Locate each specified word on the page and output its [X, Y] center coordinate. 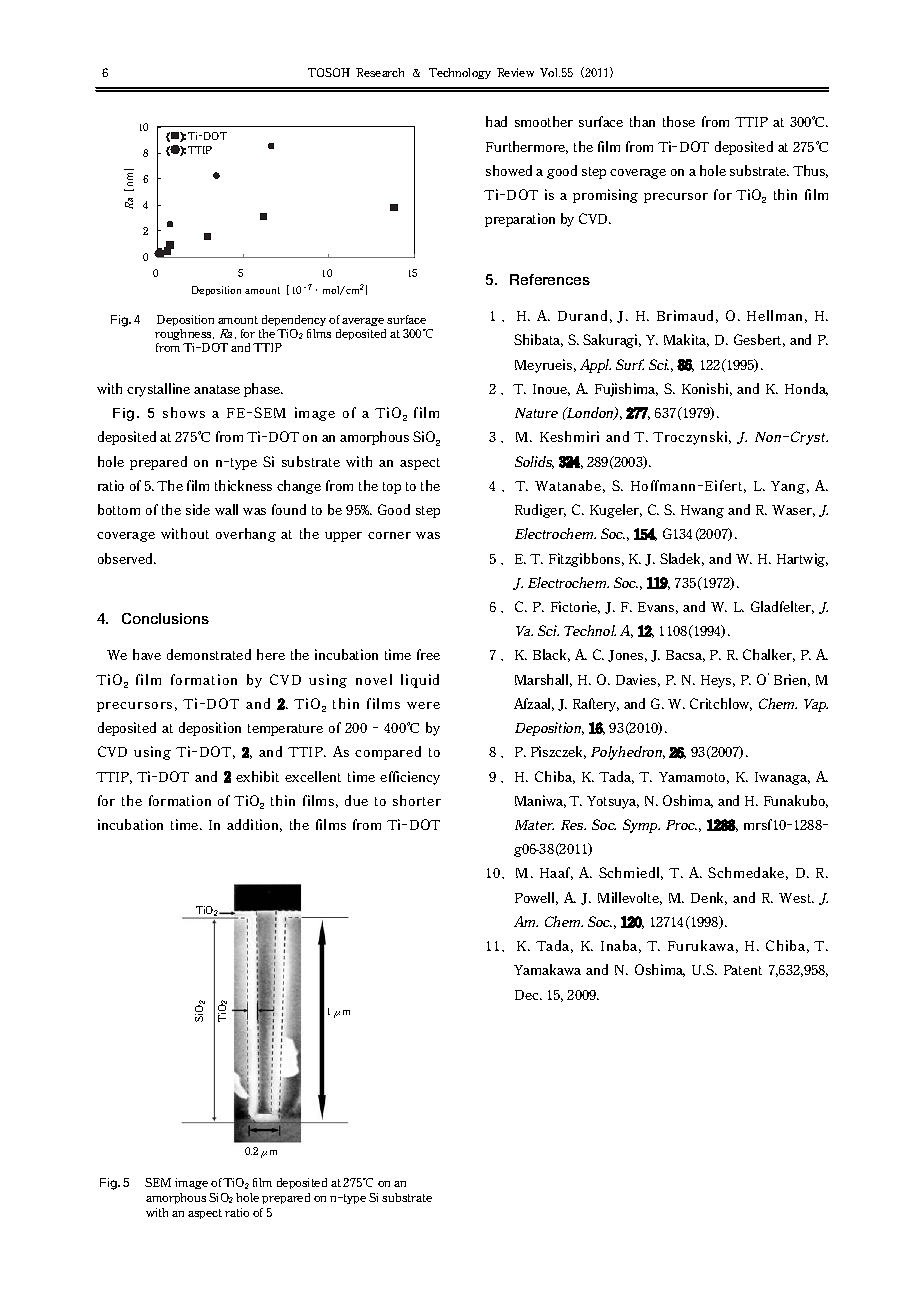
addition [254, 825]
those [679, 121]
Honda [806, 389]
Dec [528, 995]
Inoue [551, 390]
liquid [420, 681]
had [496, 121]
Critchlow [721, 704]
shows [184, 412]
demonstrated [209, 654]
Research [380, 72]
